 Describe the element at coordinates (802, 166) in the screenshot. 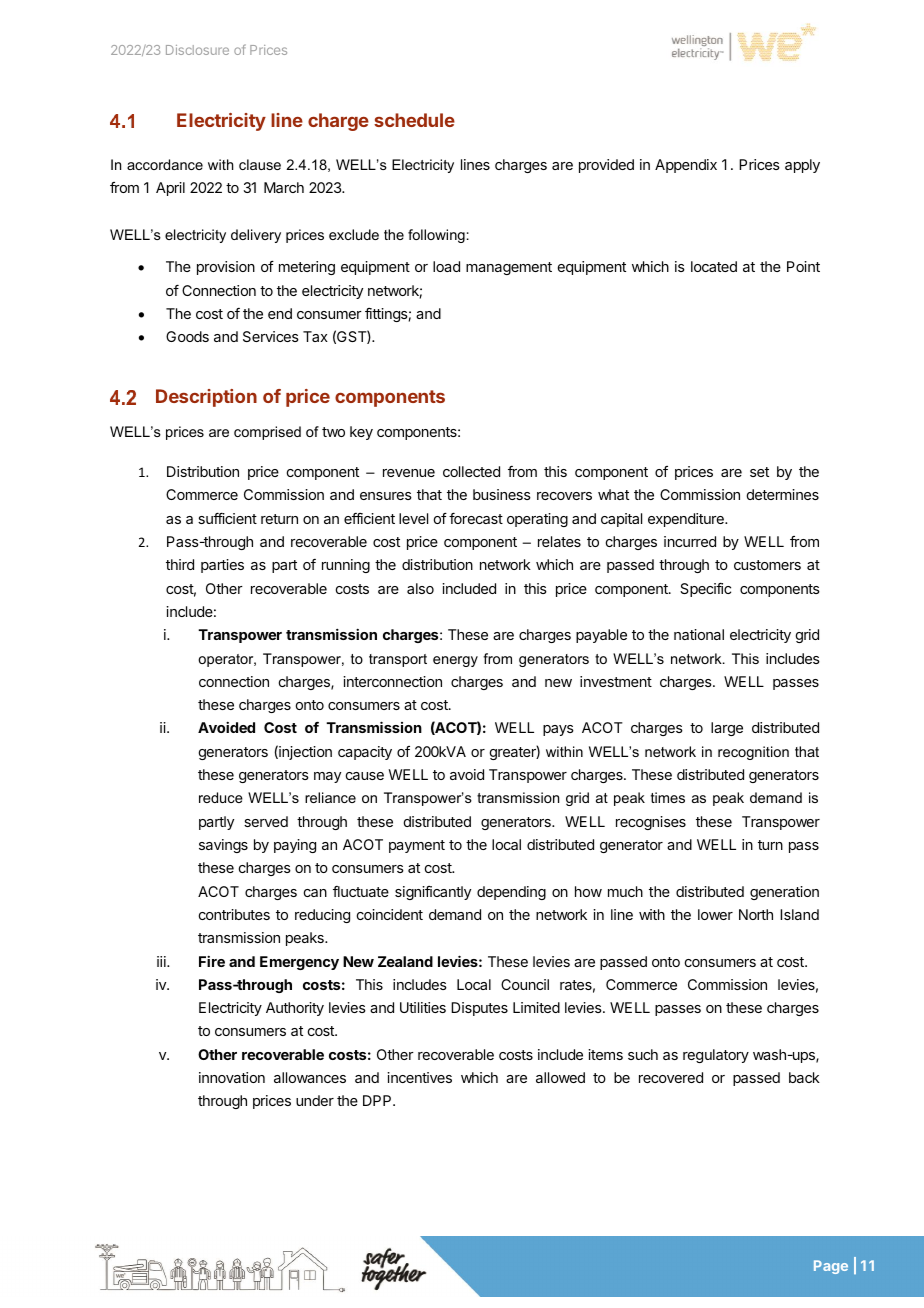

I see `apply` at that location.
